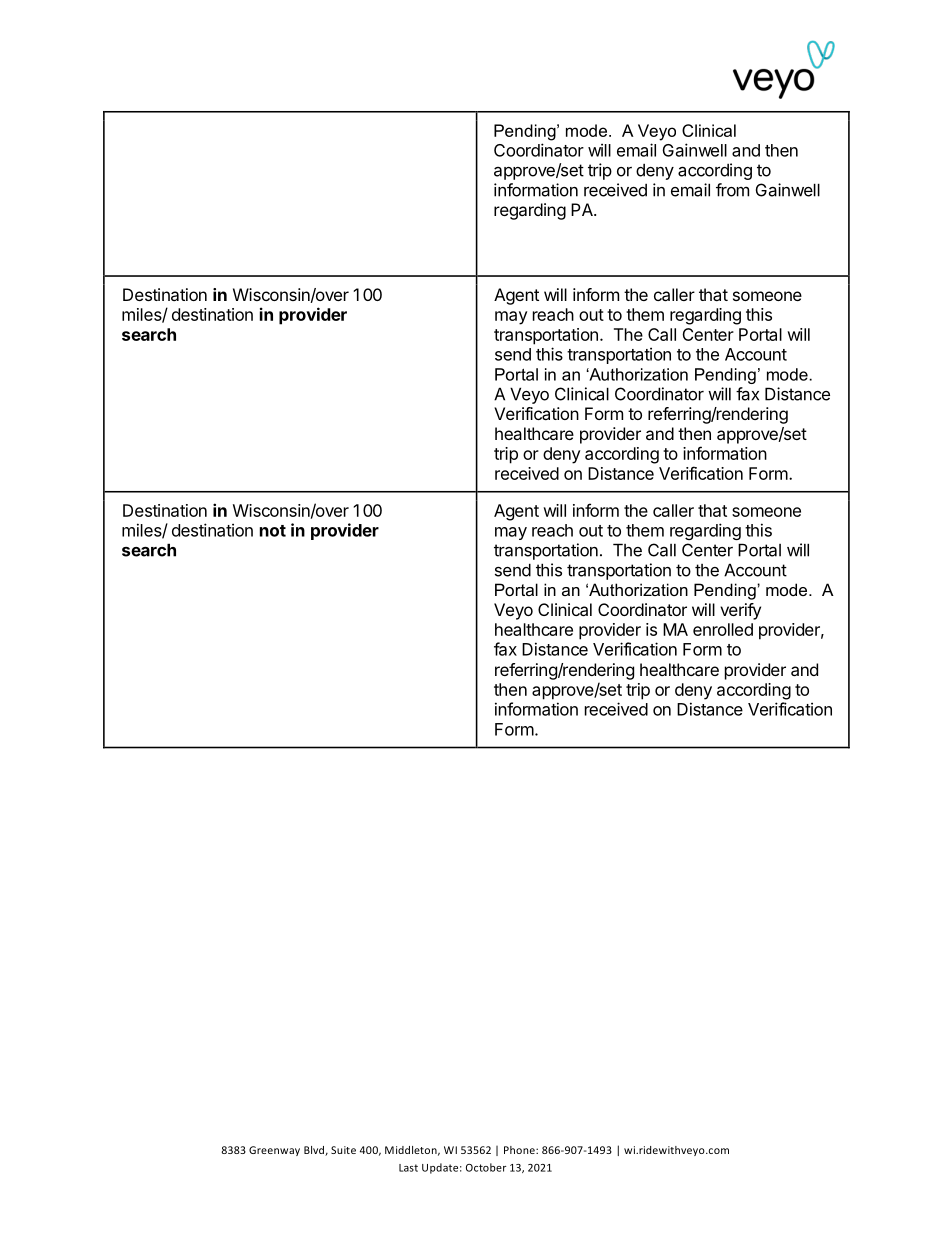 The width and height of the page is (952, 1233). Describe the element at coordinates (273, 531) in the page. I see `not` at that location.
